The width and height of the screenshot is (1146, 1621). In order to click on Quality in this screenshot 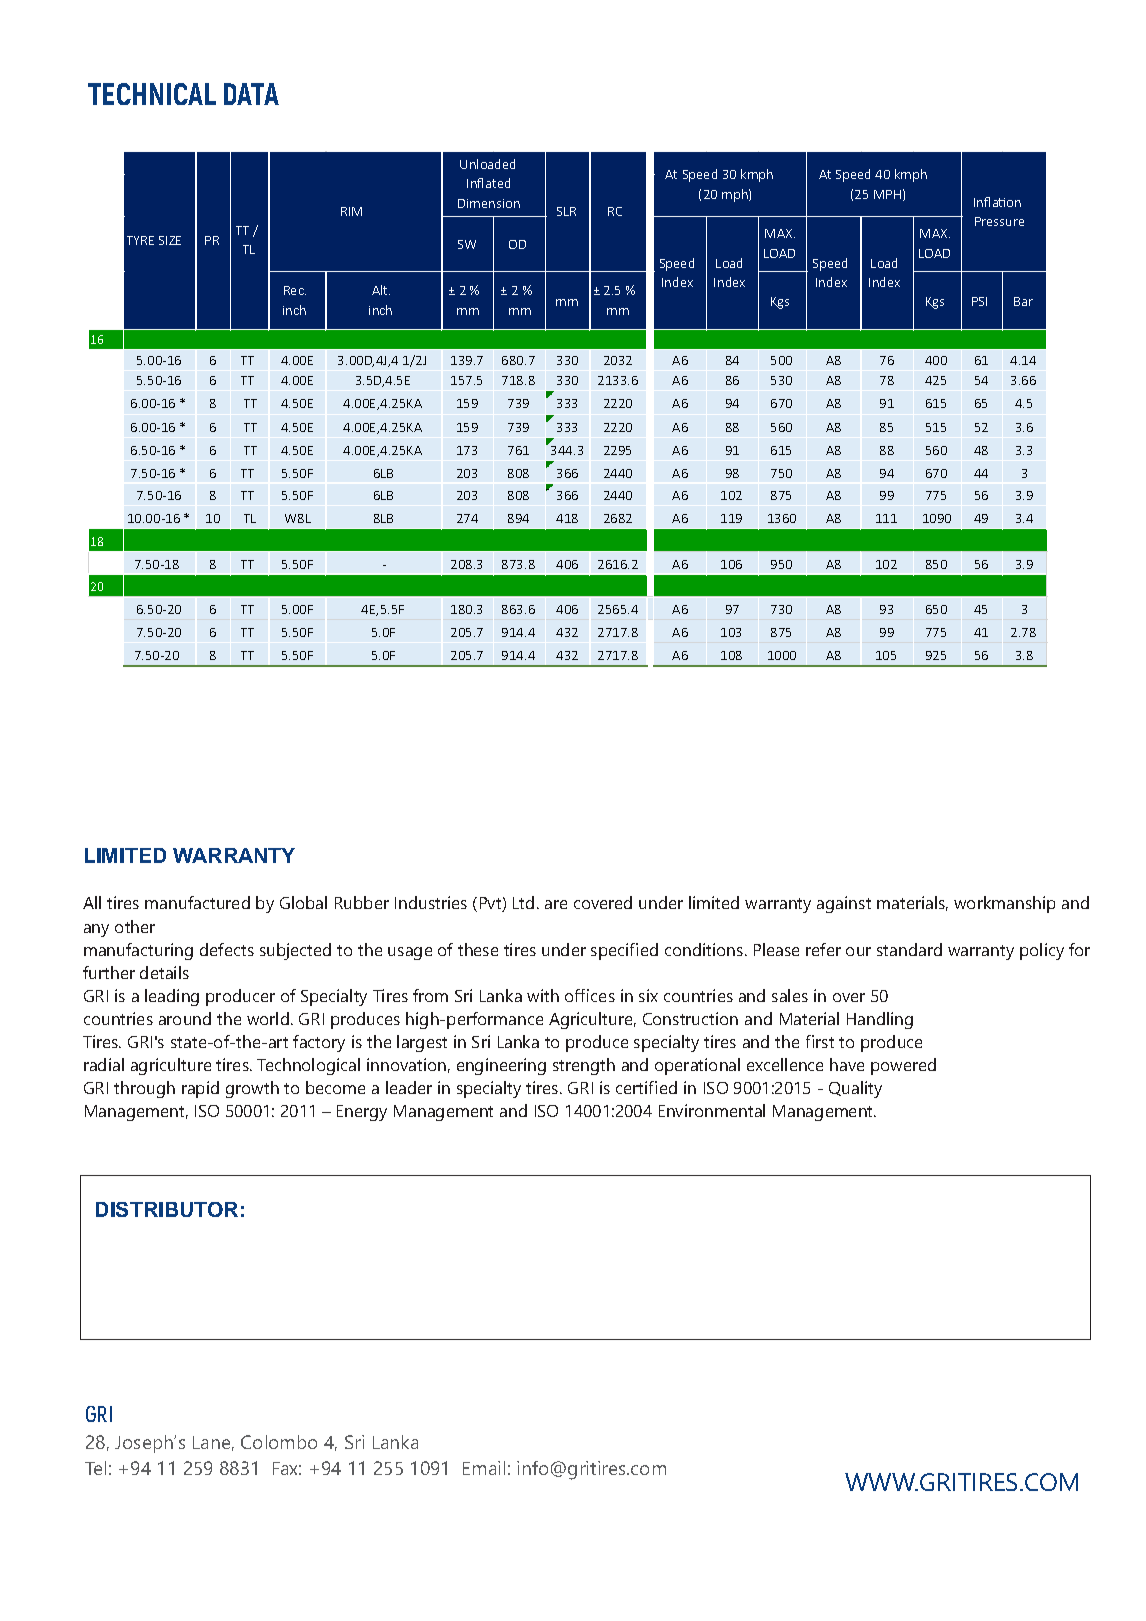, I will do `click(855, 1089)`.
